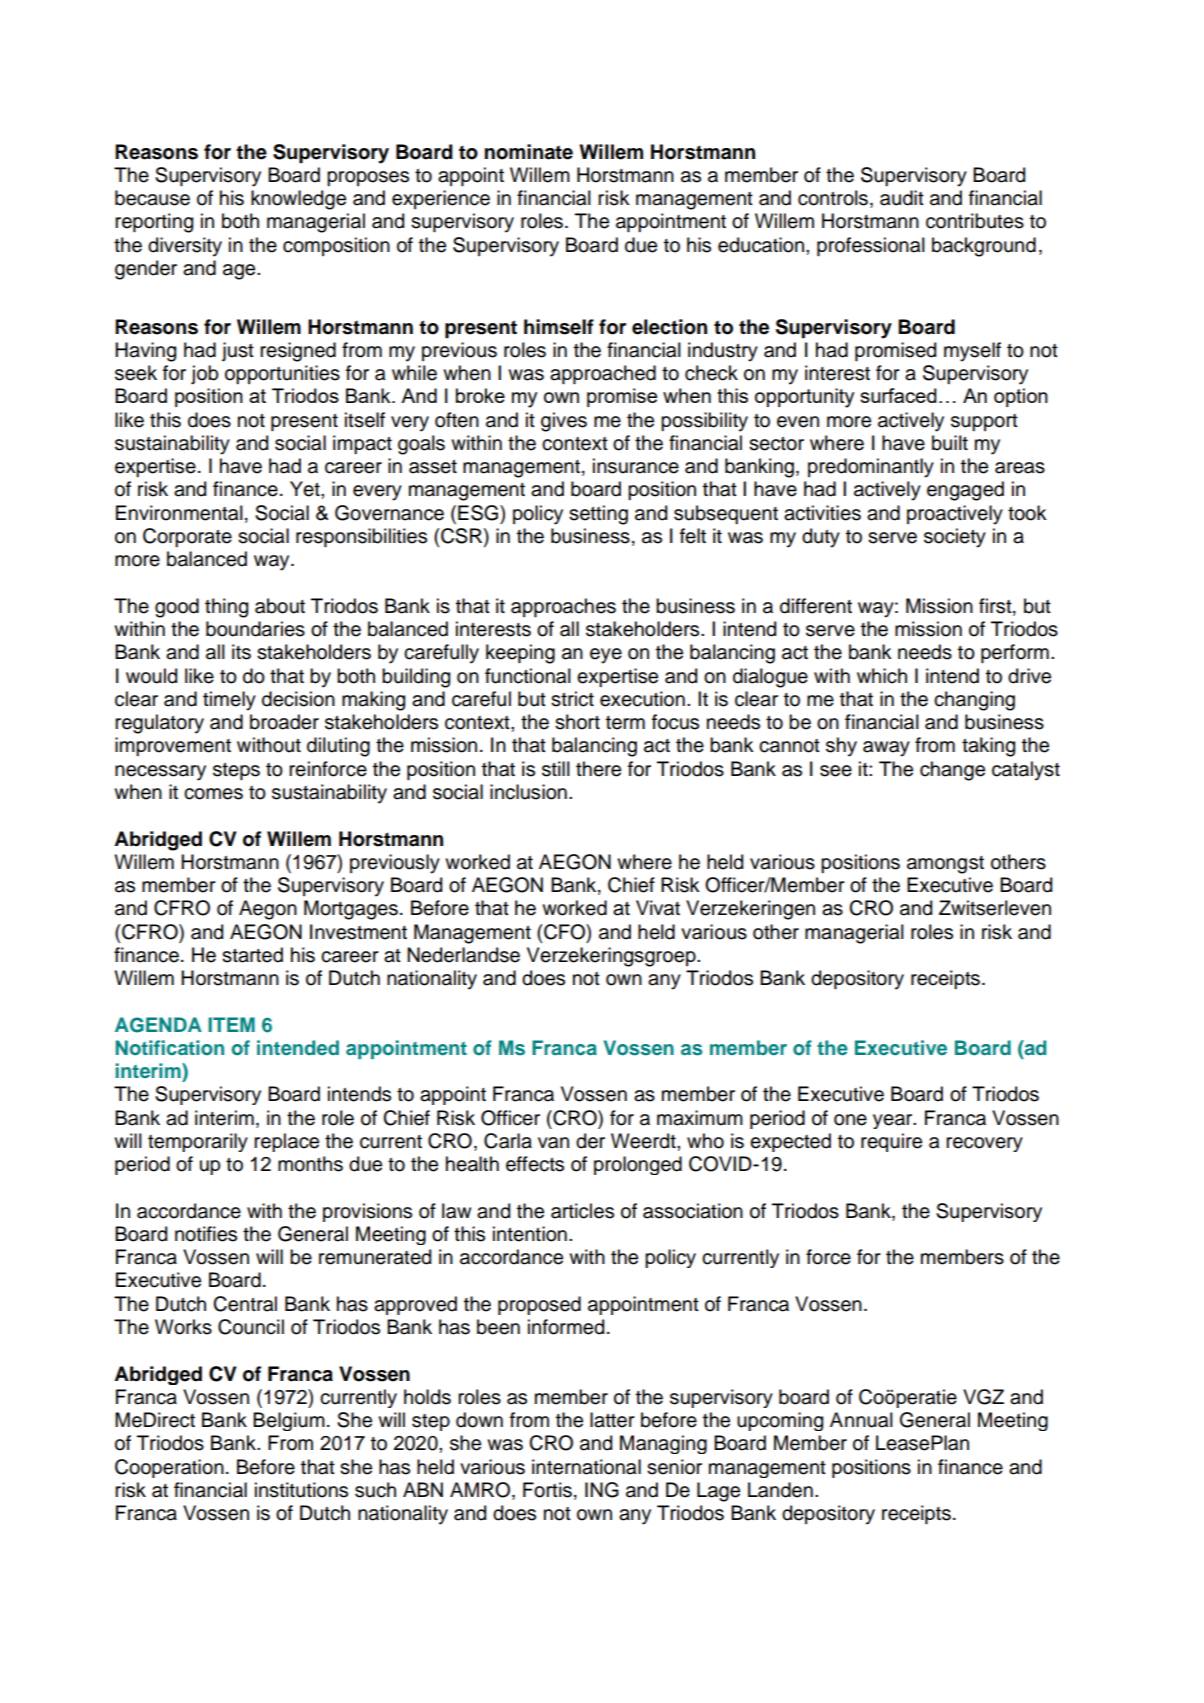  I want to click on inclusion, so click(528, 792).
